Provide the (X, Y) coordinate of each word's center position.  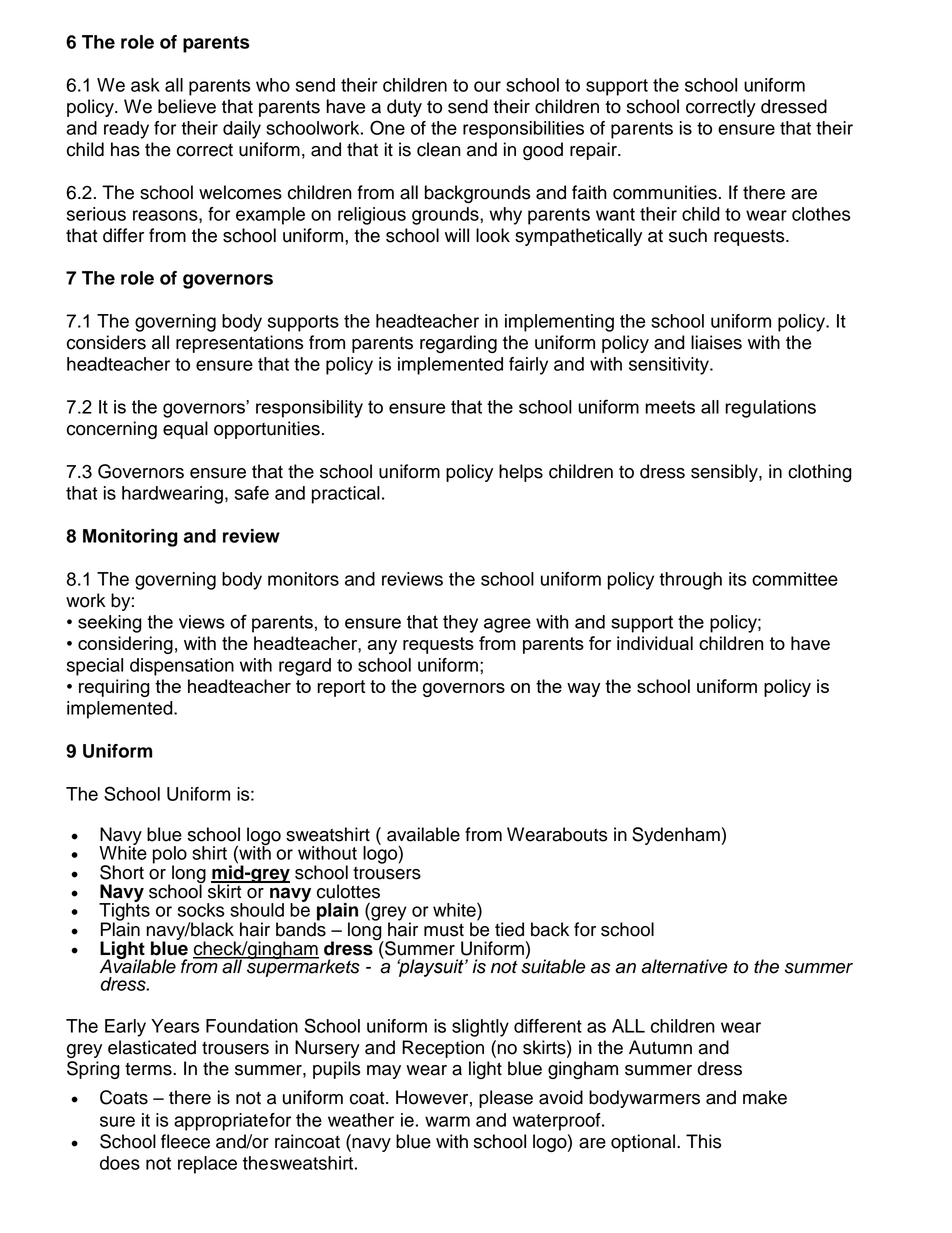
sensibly (725, 473)
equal (185, 430)
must (444, 930)
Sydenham (676, 836)
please (506, 1099)
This (704, 1141)
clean (439, 149)
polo (170, 856)
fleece (185, 1141)
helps (521, 473)
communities (665, 192)
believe (187, 106)
